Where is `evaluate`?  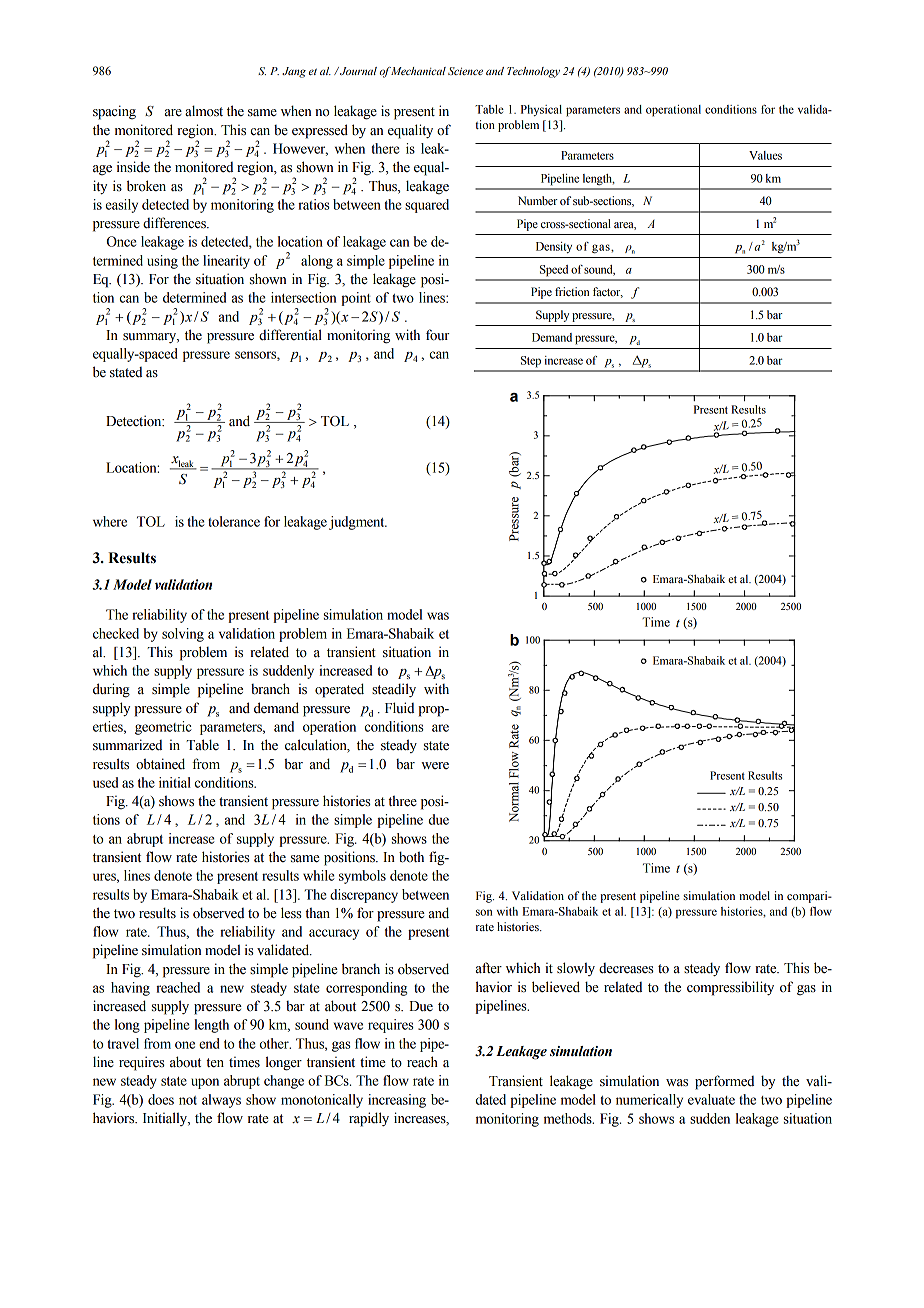 evaluate is located at coordinates (711, 1099).
